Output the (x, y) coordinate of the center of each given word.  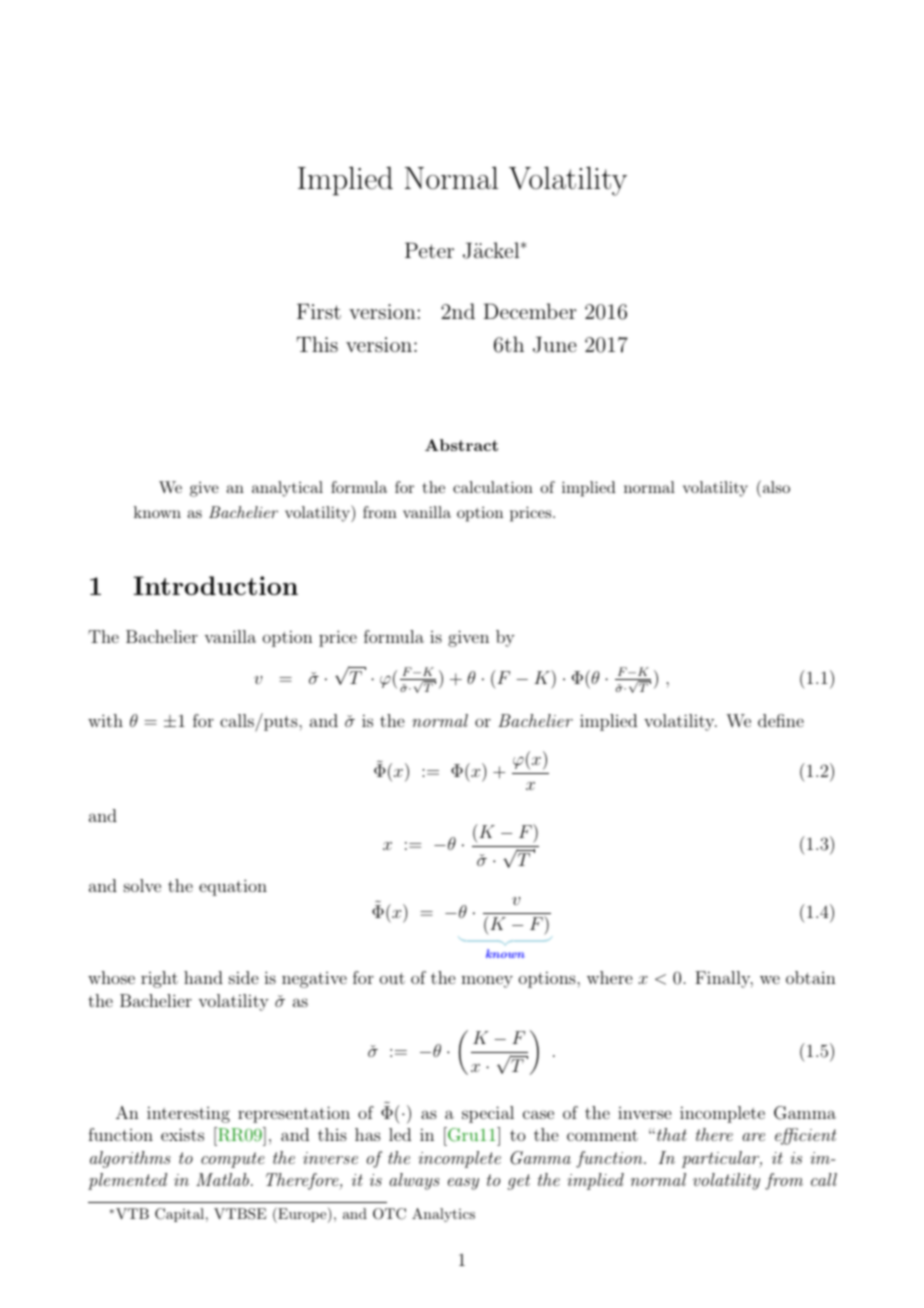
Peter (429, 250)
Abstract (461, 445)
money (487, 981)
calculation (493, 487)
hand (203, 977)
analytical (287, 489)
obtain (811, 977)
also (775, 486)
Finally (724, 979)
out (392, 978)
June (555, 344)
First (319, 311)
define (781, 720)
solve (142, 885)
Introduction (216, 585)
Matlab (222, 1179)
